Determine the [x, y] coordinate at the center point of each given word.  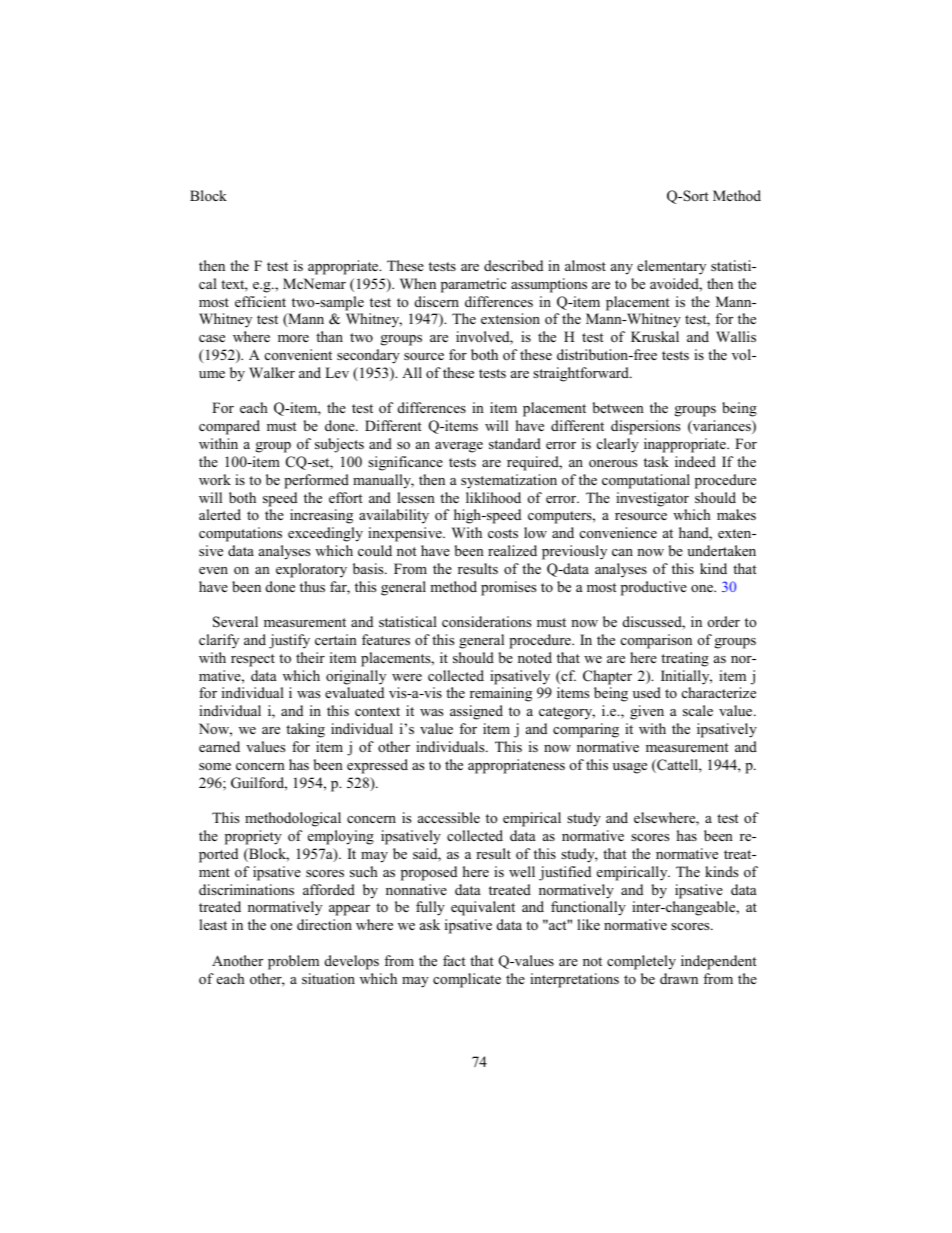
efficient [260, 301]
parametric [473, 285]
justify [289, 641]
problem [293, 962]
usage [630, 768]
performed [316, 481]
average [459, 447]
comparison [656, 641]
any [622, 269]
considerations [486, 621]
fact [454, 960]
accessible [449, 817]
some [215, 766]
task [656, 461]
